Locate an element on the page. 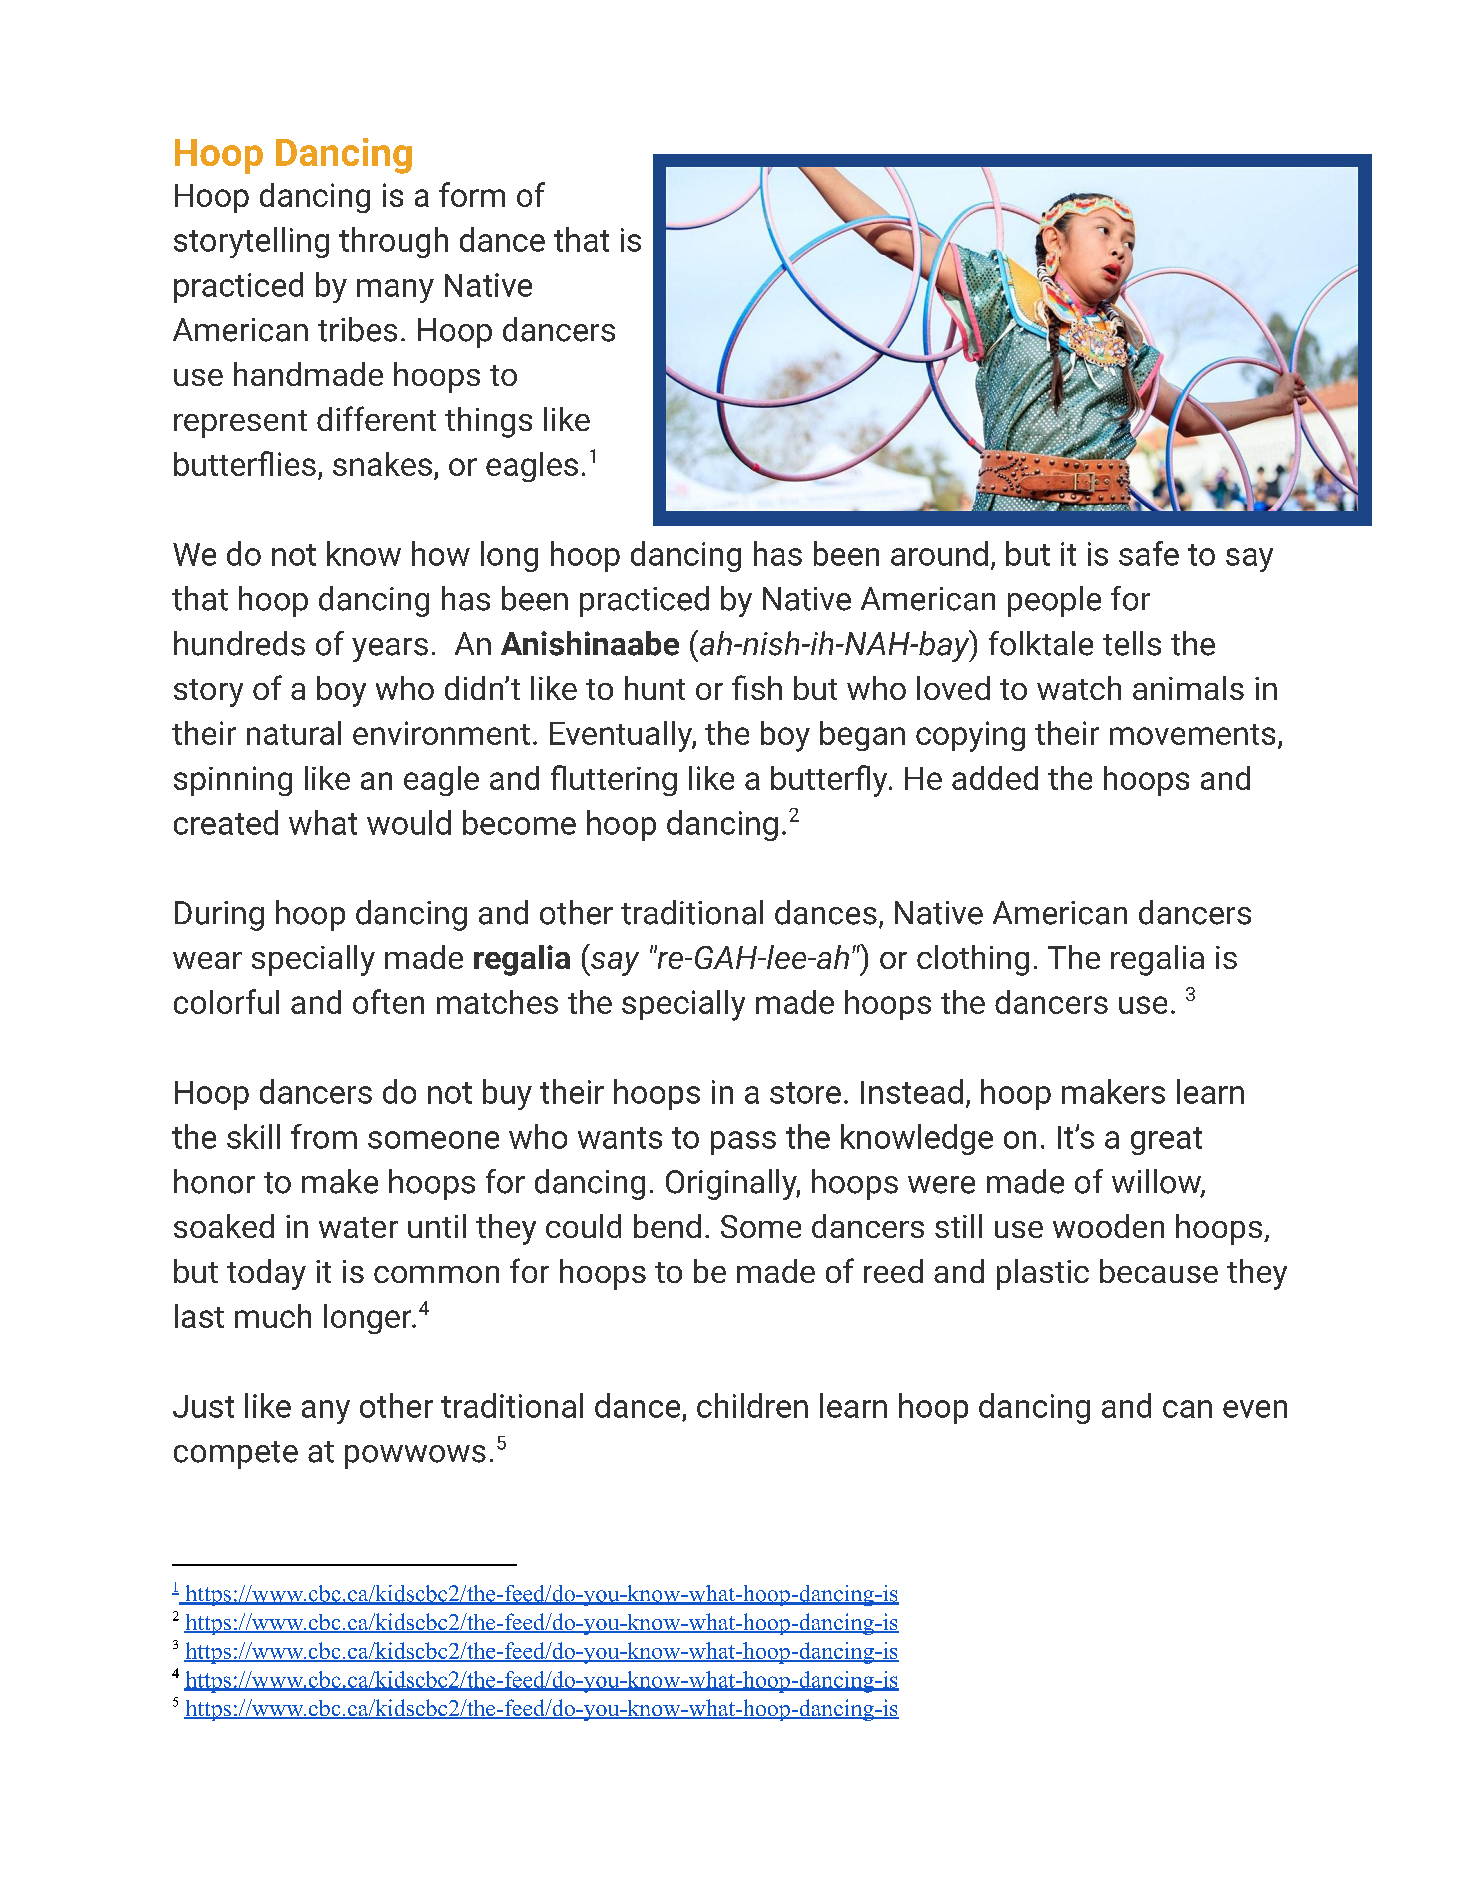 The image size is (1464, 1894). folktale is located at coordinates (1041, 643).
